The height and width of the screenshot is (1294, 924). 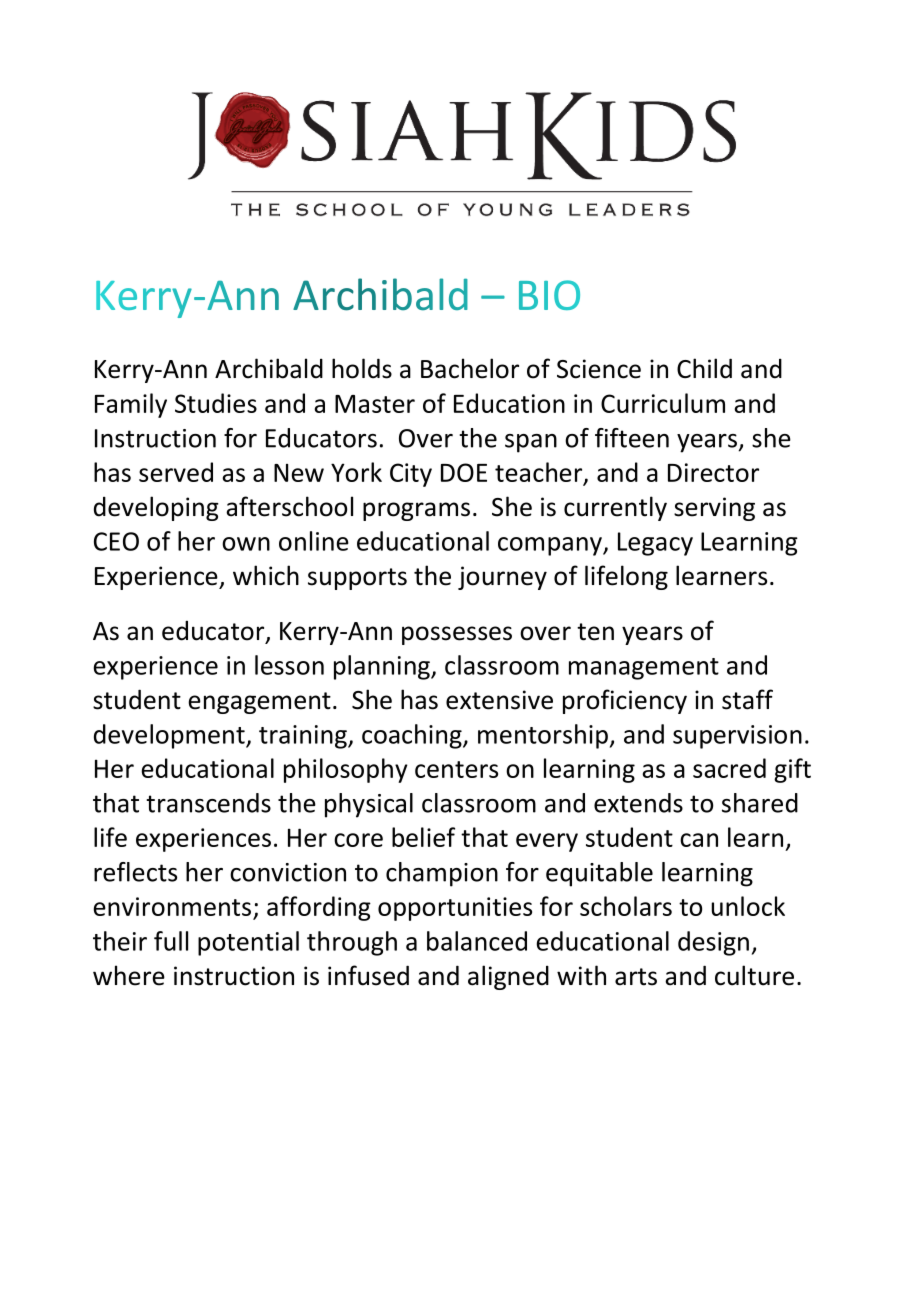 What do you see at coordinates (470, 368) in the screenshot?
I see `Bachelor` at bounding box center [470, 368].
